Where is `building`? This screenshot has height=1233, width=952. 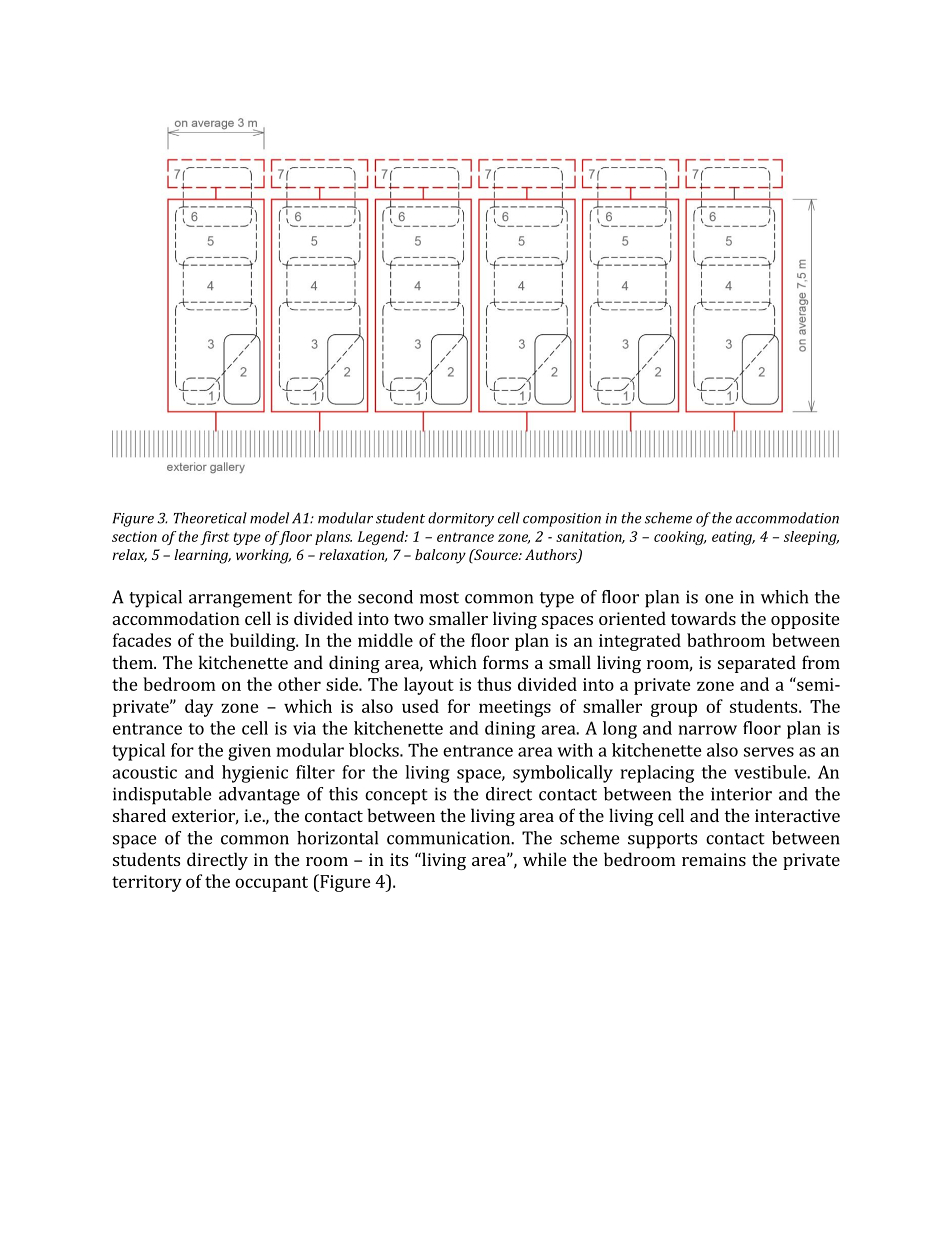 building is located at coordinates (264, 642).
